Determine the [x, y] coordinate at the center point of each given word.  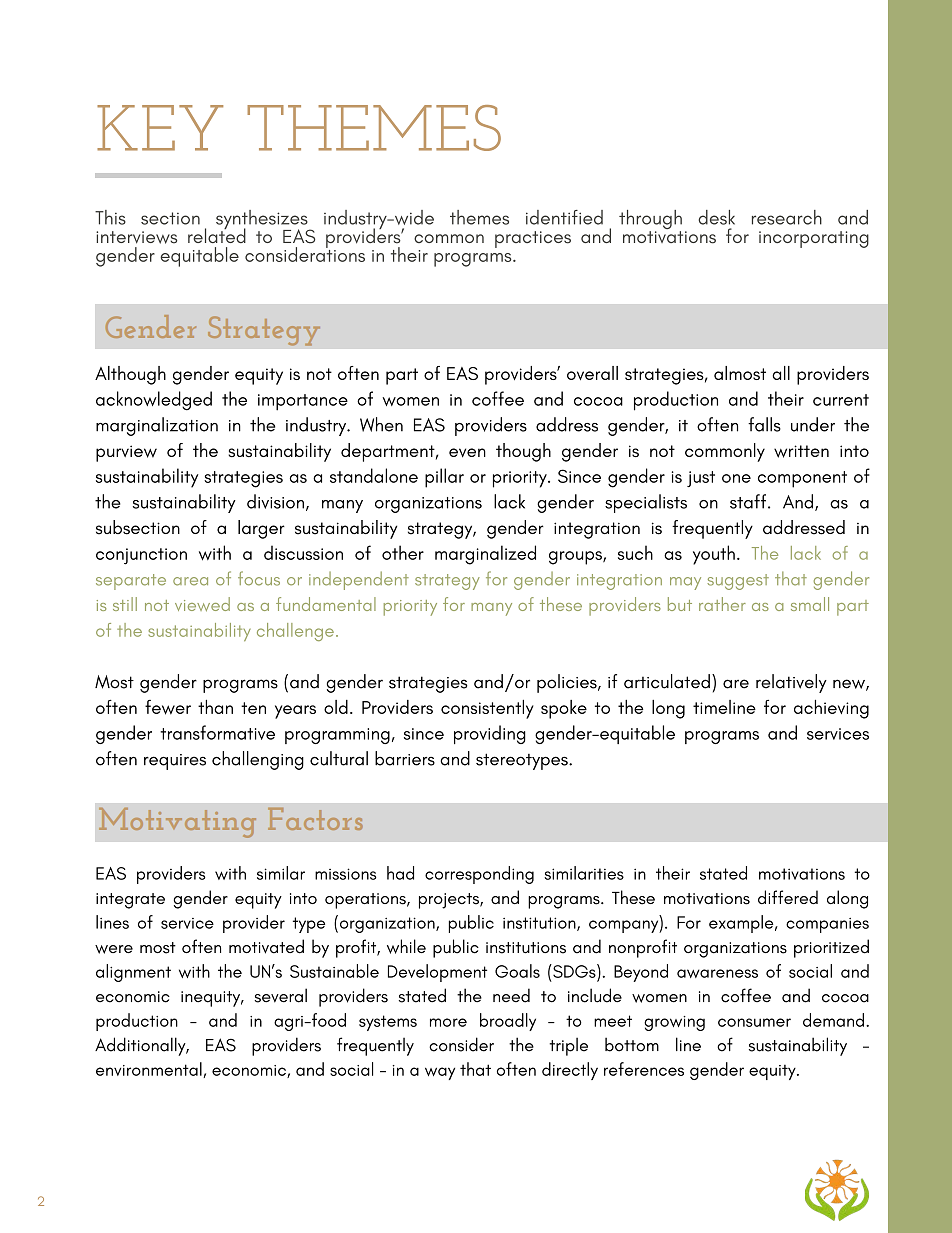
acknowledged [154, 401]
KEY [160, 128]
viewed [202, 604]
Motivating [177, 823]
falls [764, 424]
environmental [150, 1070]
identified [564, 217]
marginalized [485, 555]
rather [722, 604]
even [467, 453]
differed [788, 897]
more [448, 1022]
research [787, 217]
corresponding [479, 875]
